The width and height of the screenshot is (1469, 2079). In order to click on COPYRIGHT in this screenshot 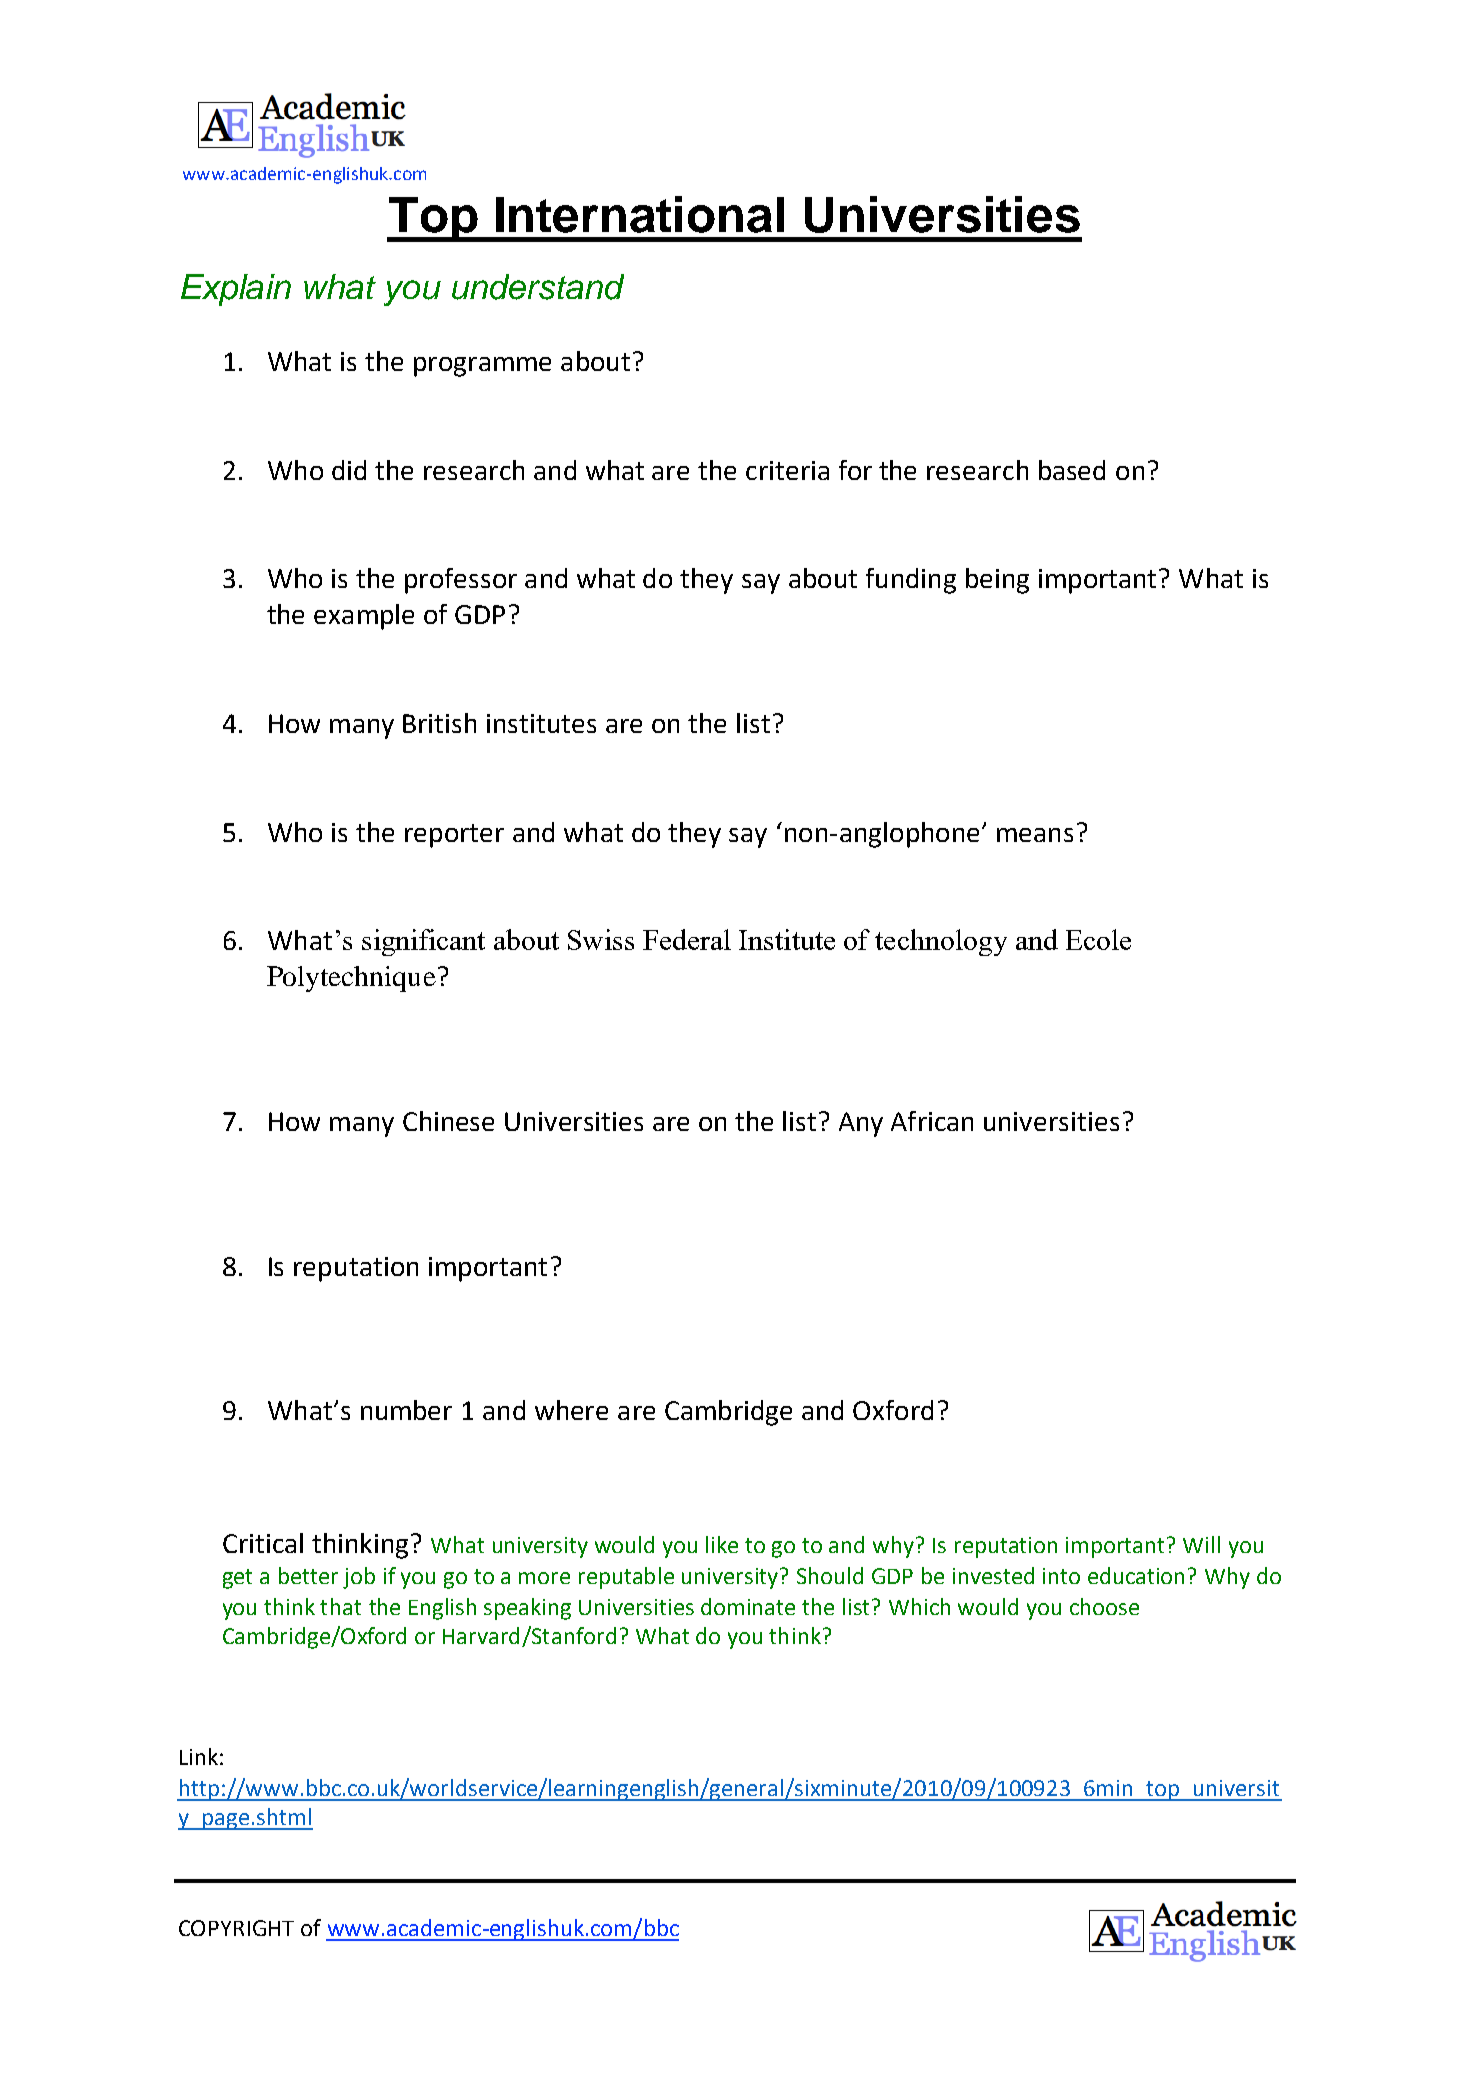, I will do `click(236, 1928)`.
